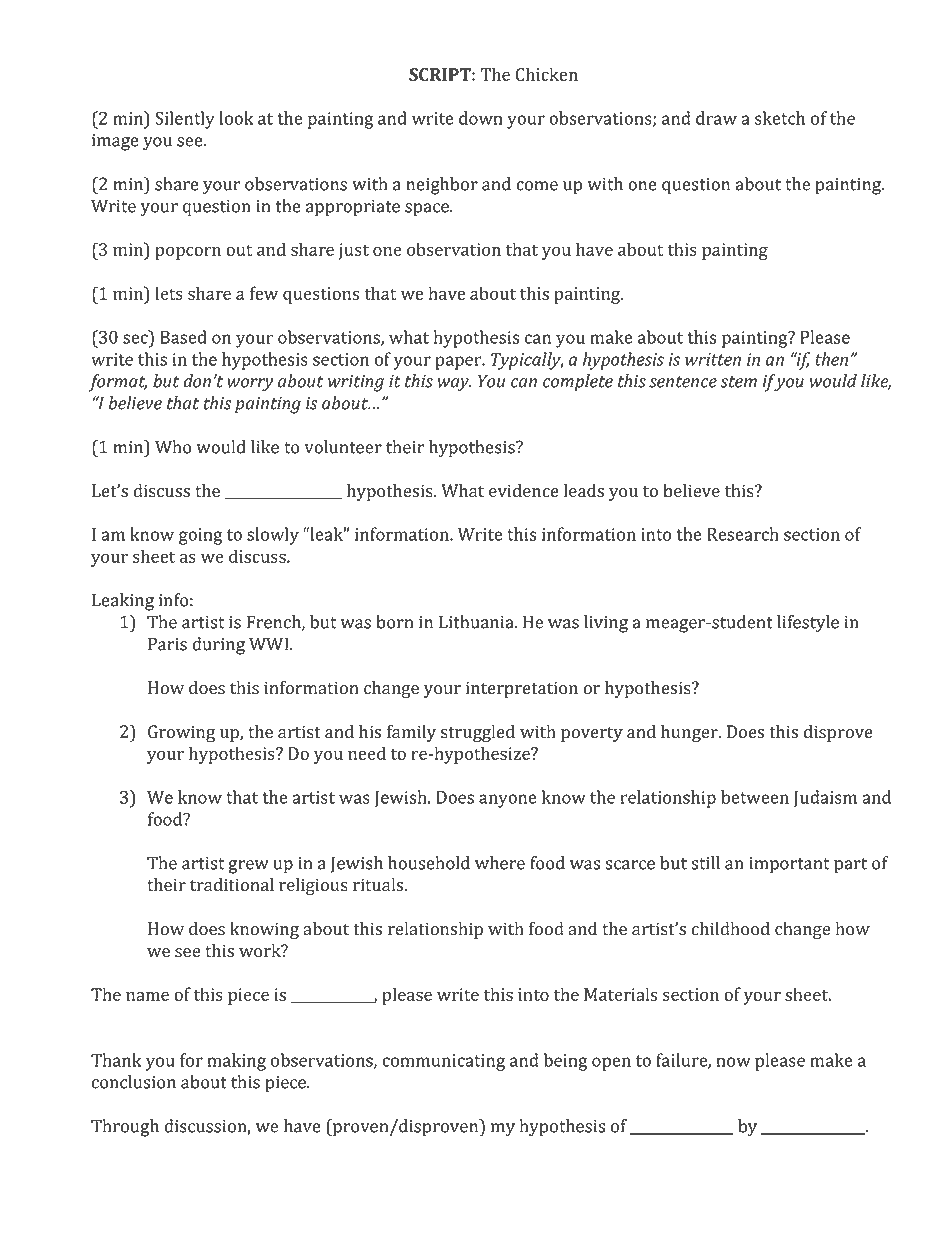 Image resolution: width=952 pixels, height=1233 pixels. I want to click on down, so click(481, 118).
